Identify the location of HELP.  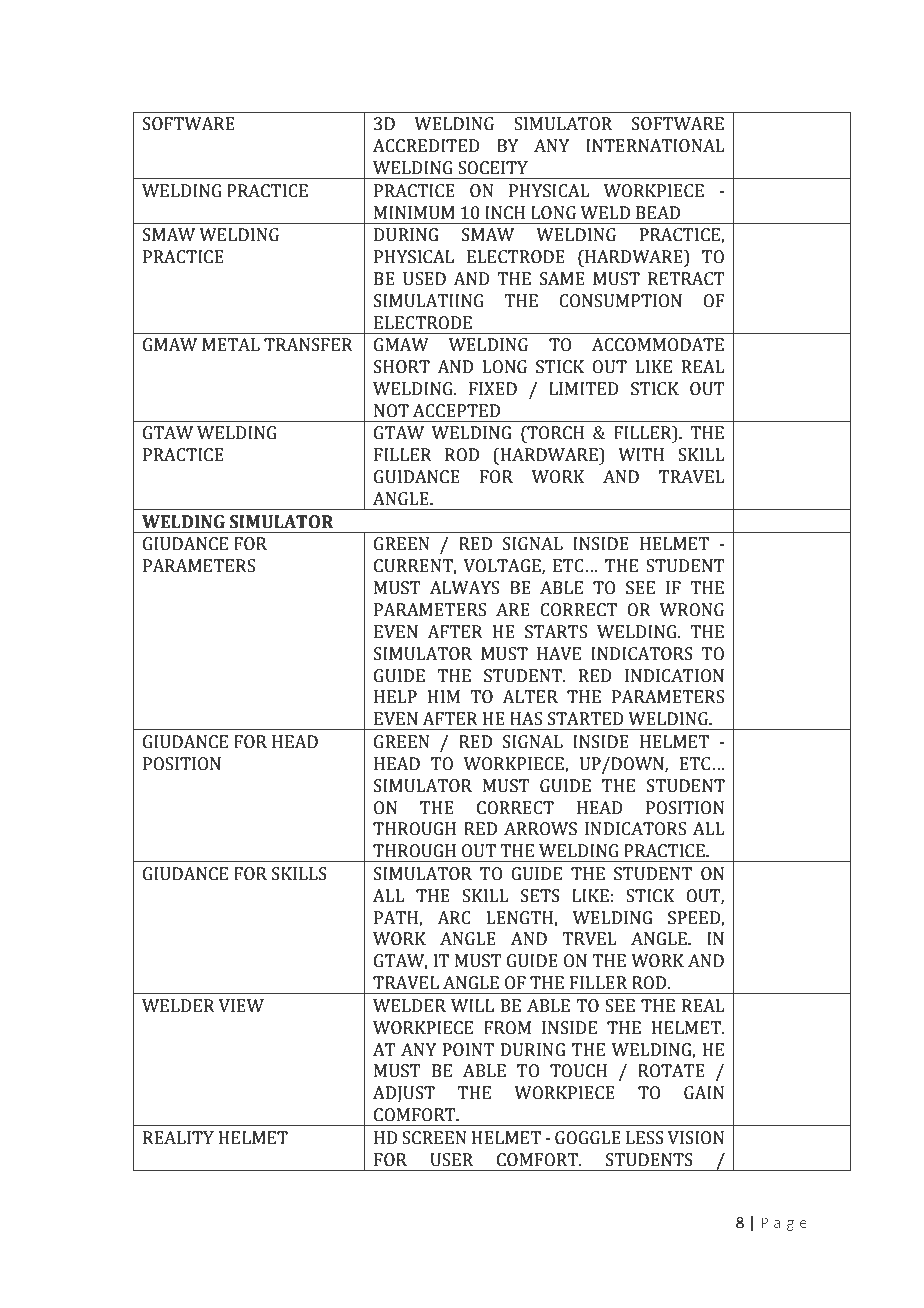
(395, 696).
